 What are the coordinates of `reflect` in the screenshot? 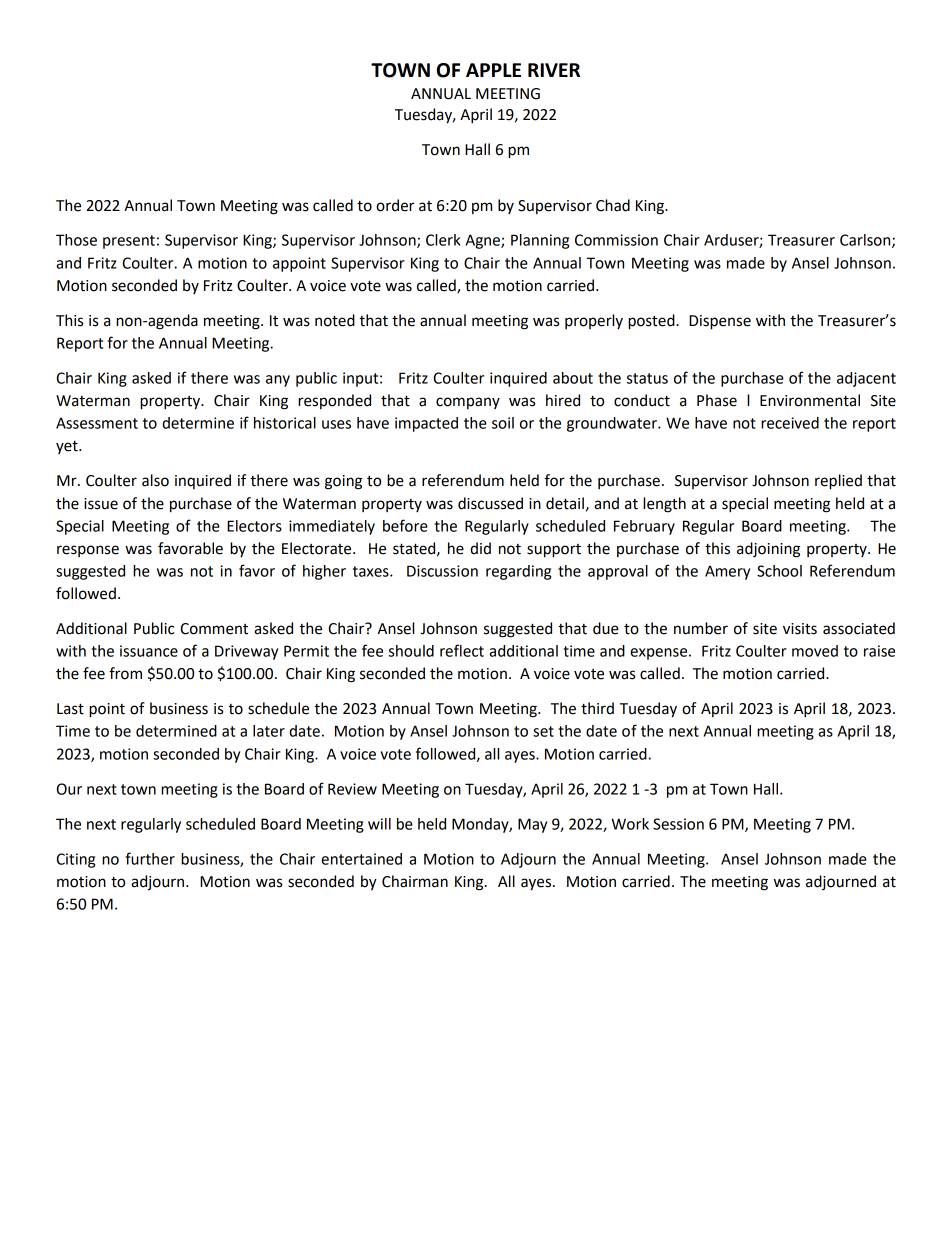 It's located at (462, 650).
